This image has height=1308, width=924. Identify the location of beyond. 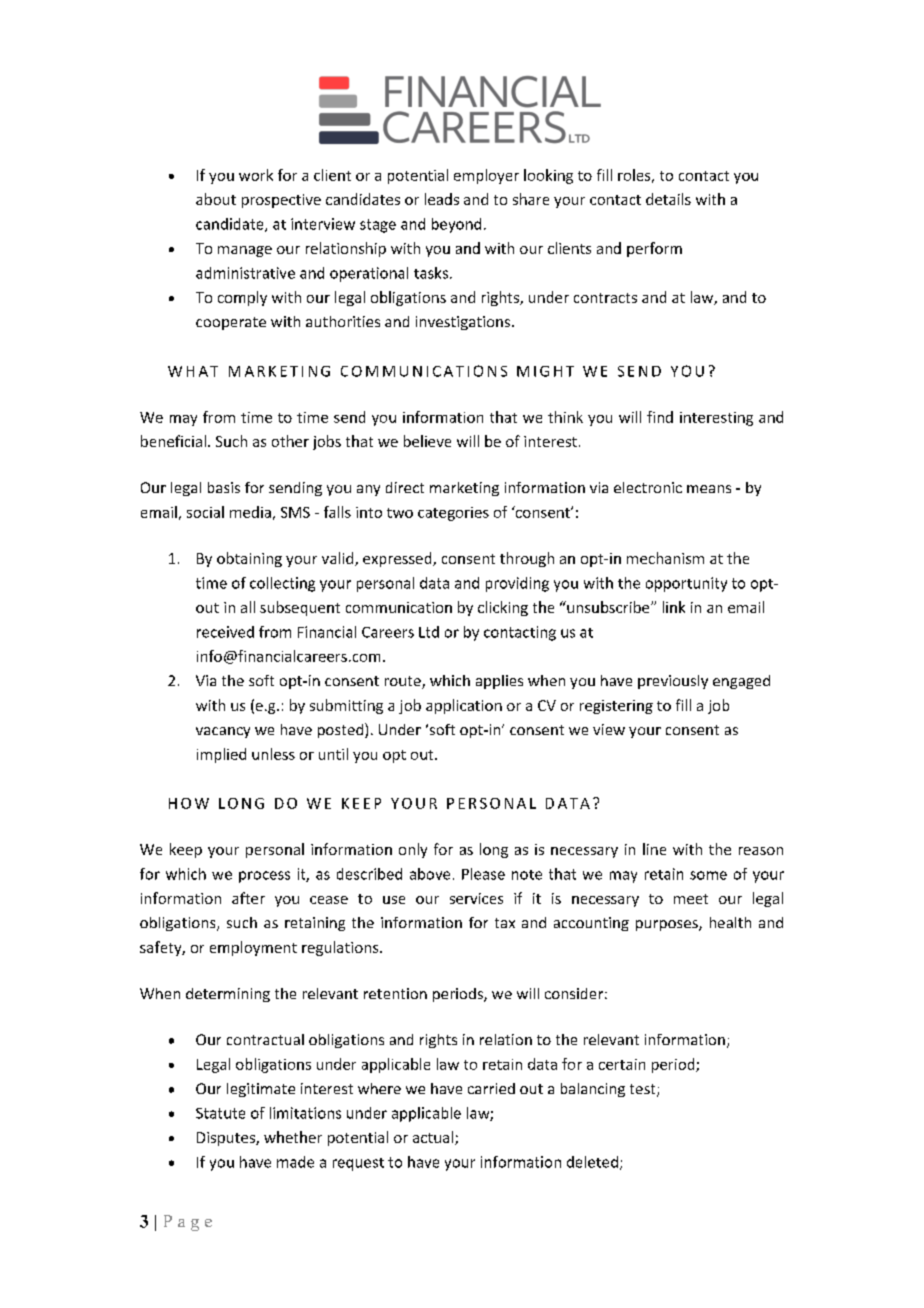
(456, 225).
